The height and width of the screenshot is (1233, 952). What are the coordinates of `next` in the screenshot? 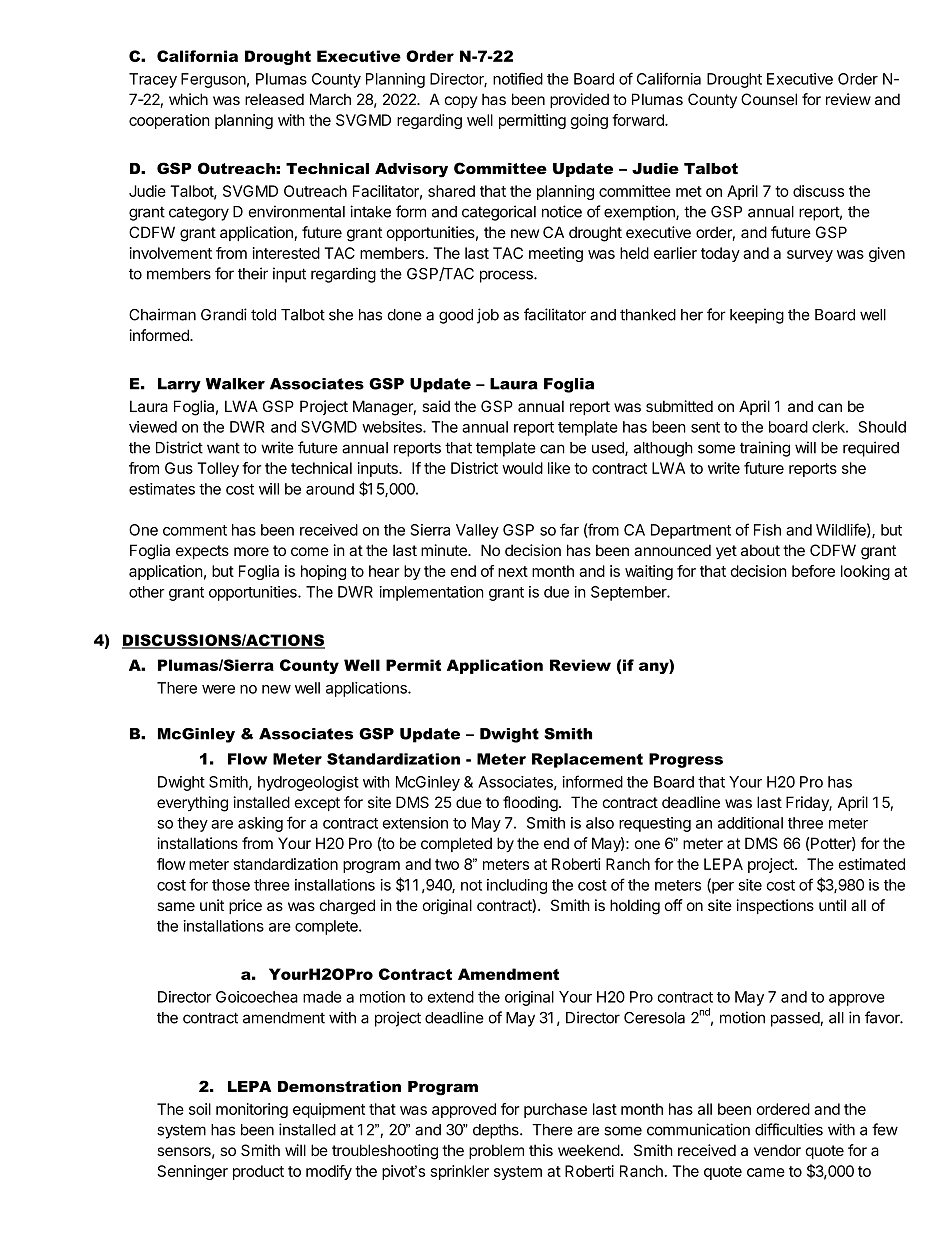 It's located at (513, 571).
